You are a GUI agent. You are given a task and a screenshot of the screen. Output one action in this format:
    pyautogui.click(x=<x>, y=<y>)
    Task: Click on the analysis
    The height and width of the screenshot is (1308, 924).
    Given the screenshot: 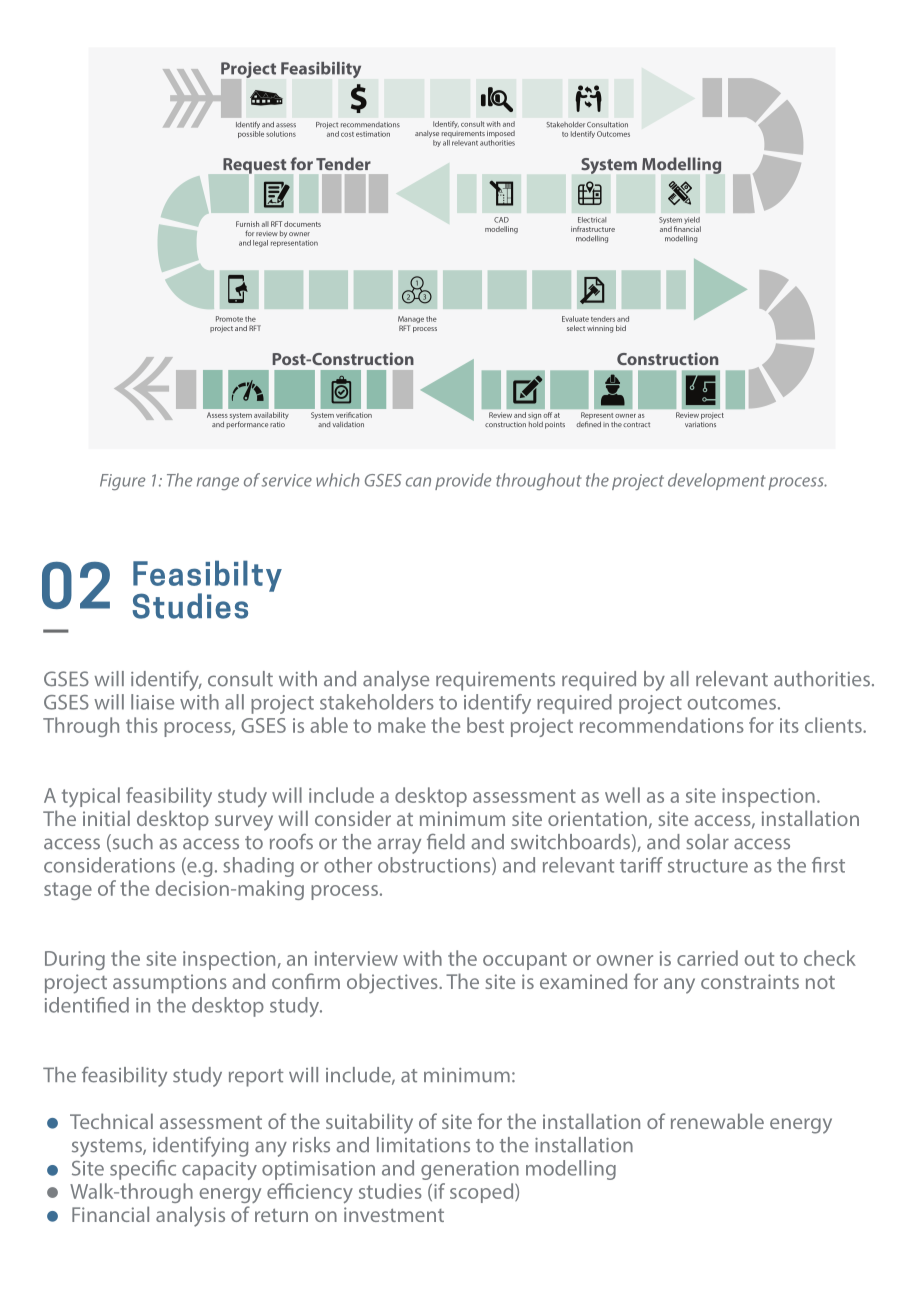 What is the action you would take?
    pyautogui.click(x=190, y=1216)
